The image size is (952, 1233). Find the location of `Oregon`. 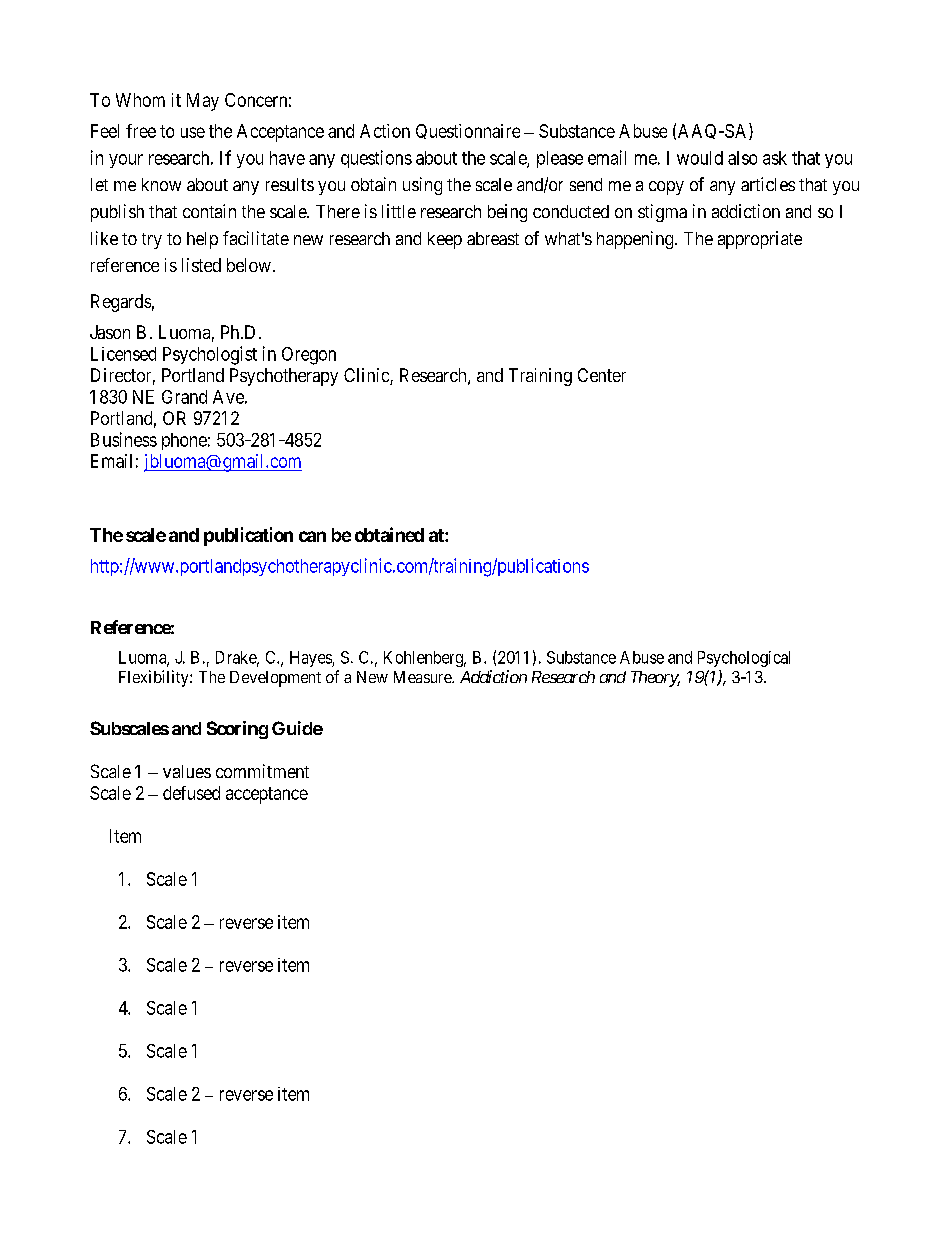

Oregon is located at coordinates (309, 356).
